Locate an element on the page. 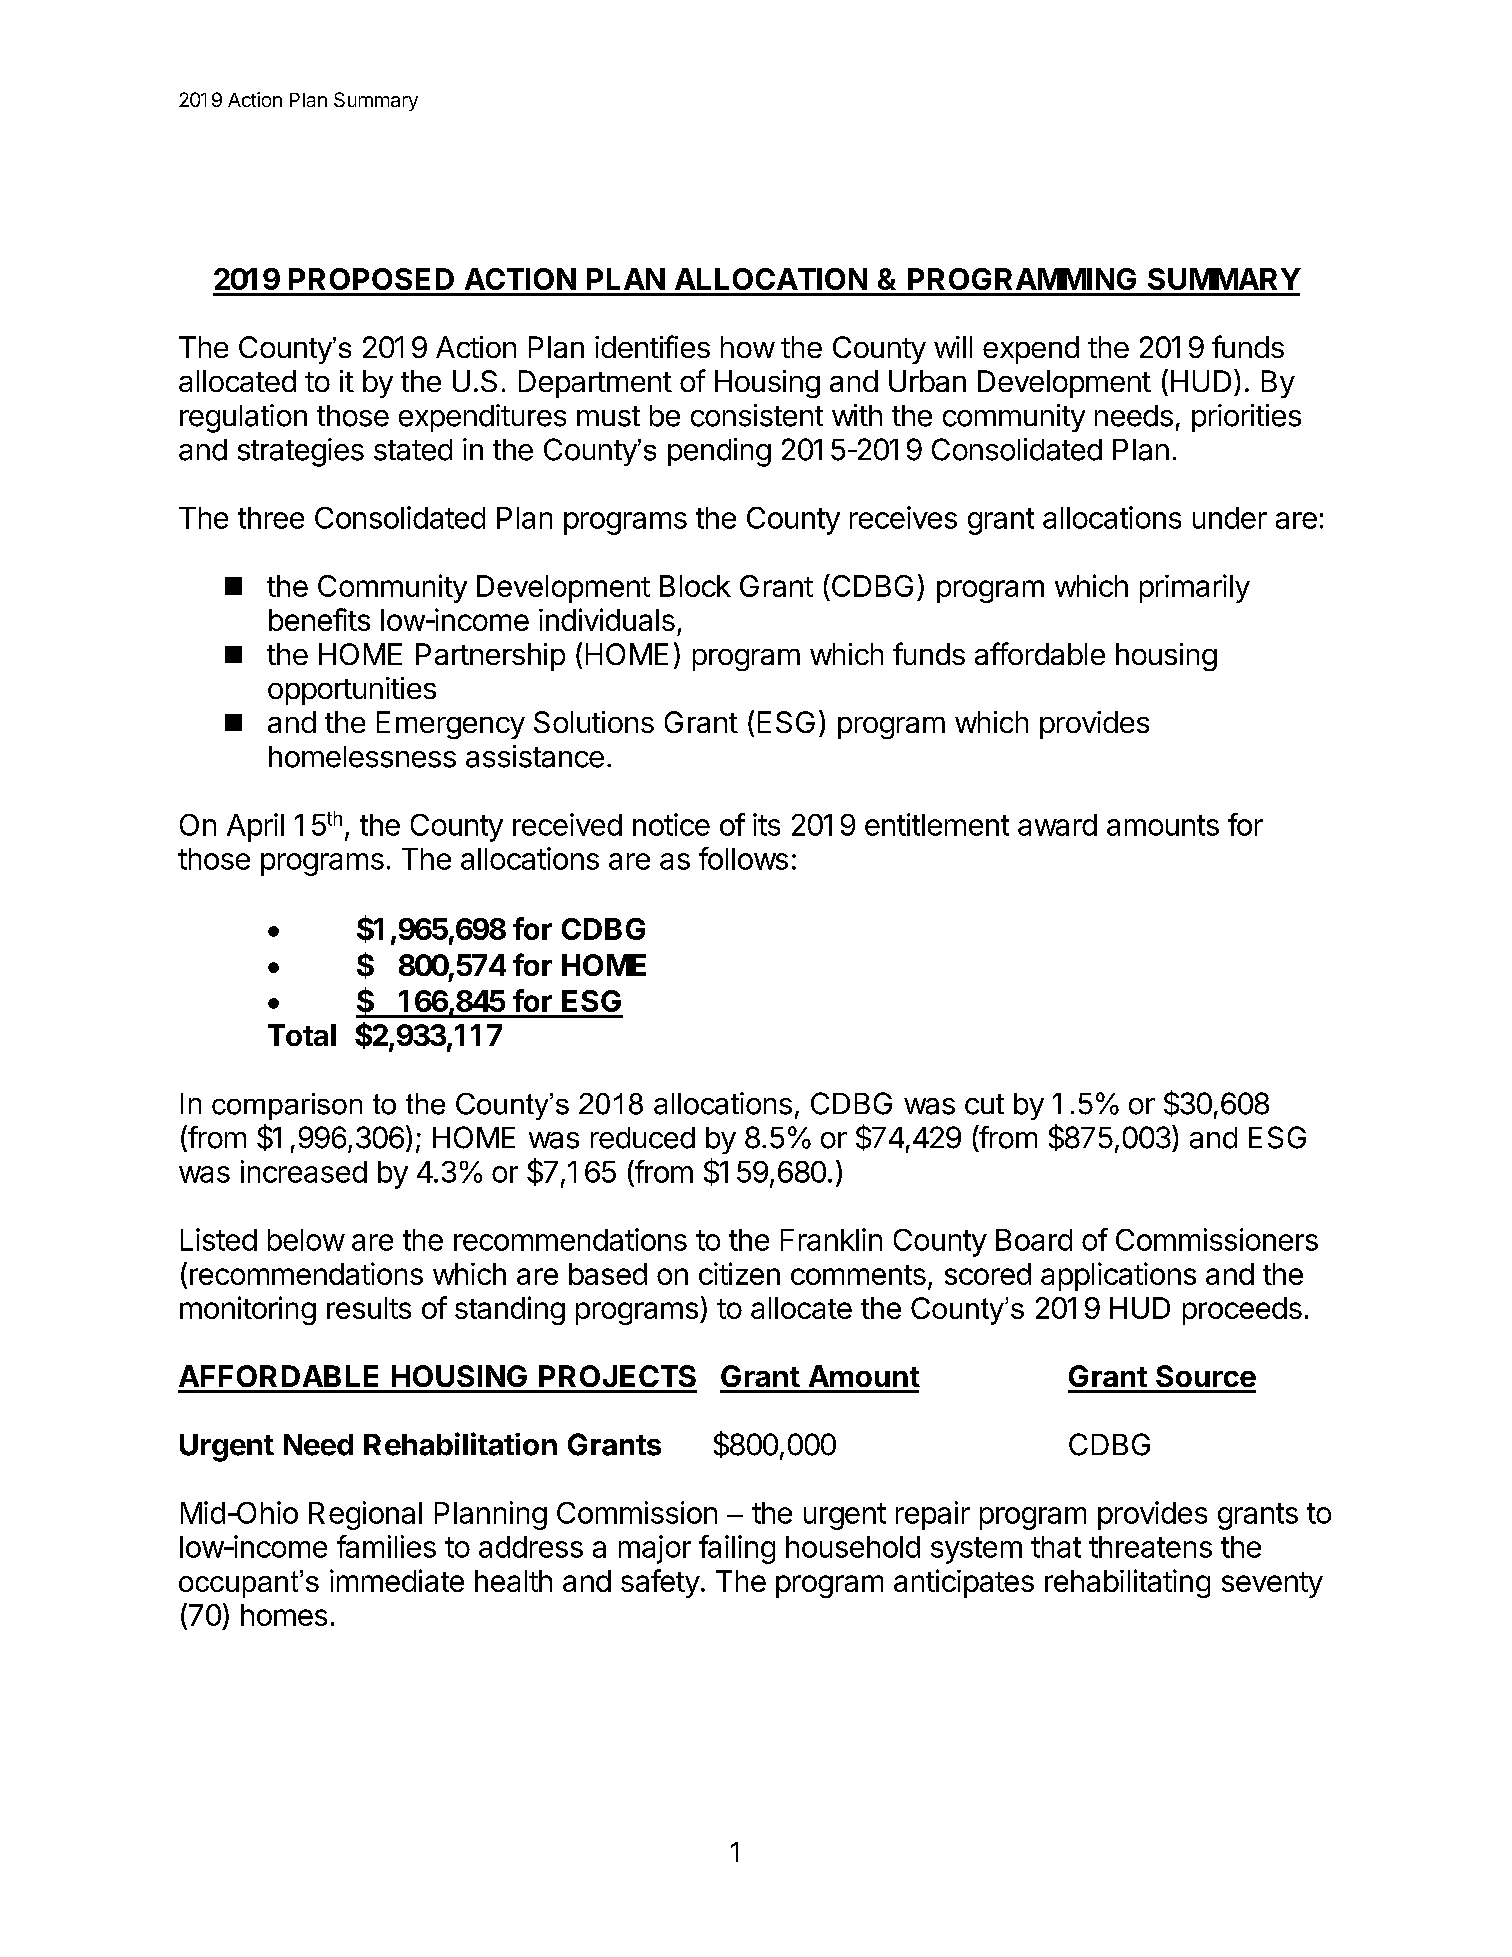  priorities is located at coordinates (1246, 418).
